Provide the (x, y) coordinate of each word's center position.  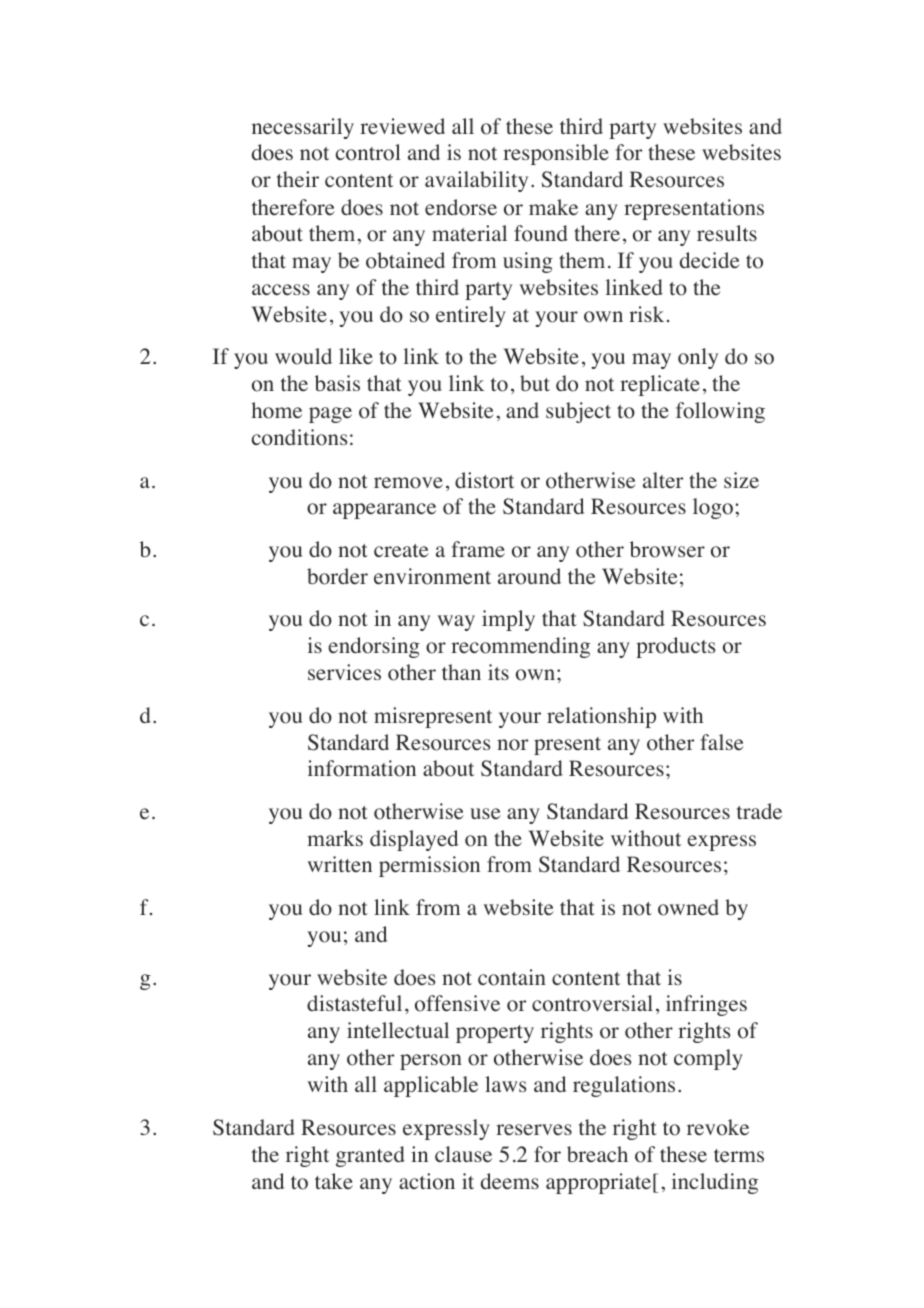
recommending (520, 647)
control (368, 152)
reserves (534, 1130)
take (334, 1181)
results (727, 233)
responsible (556, 154)
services (344, 672)
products (675, 647)
